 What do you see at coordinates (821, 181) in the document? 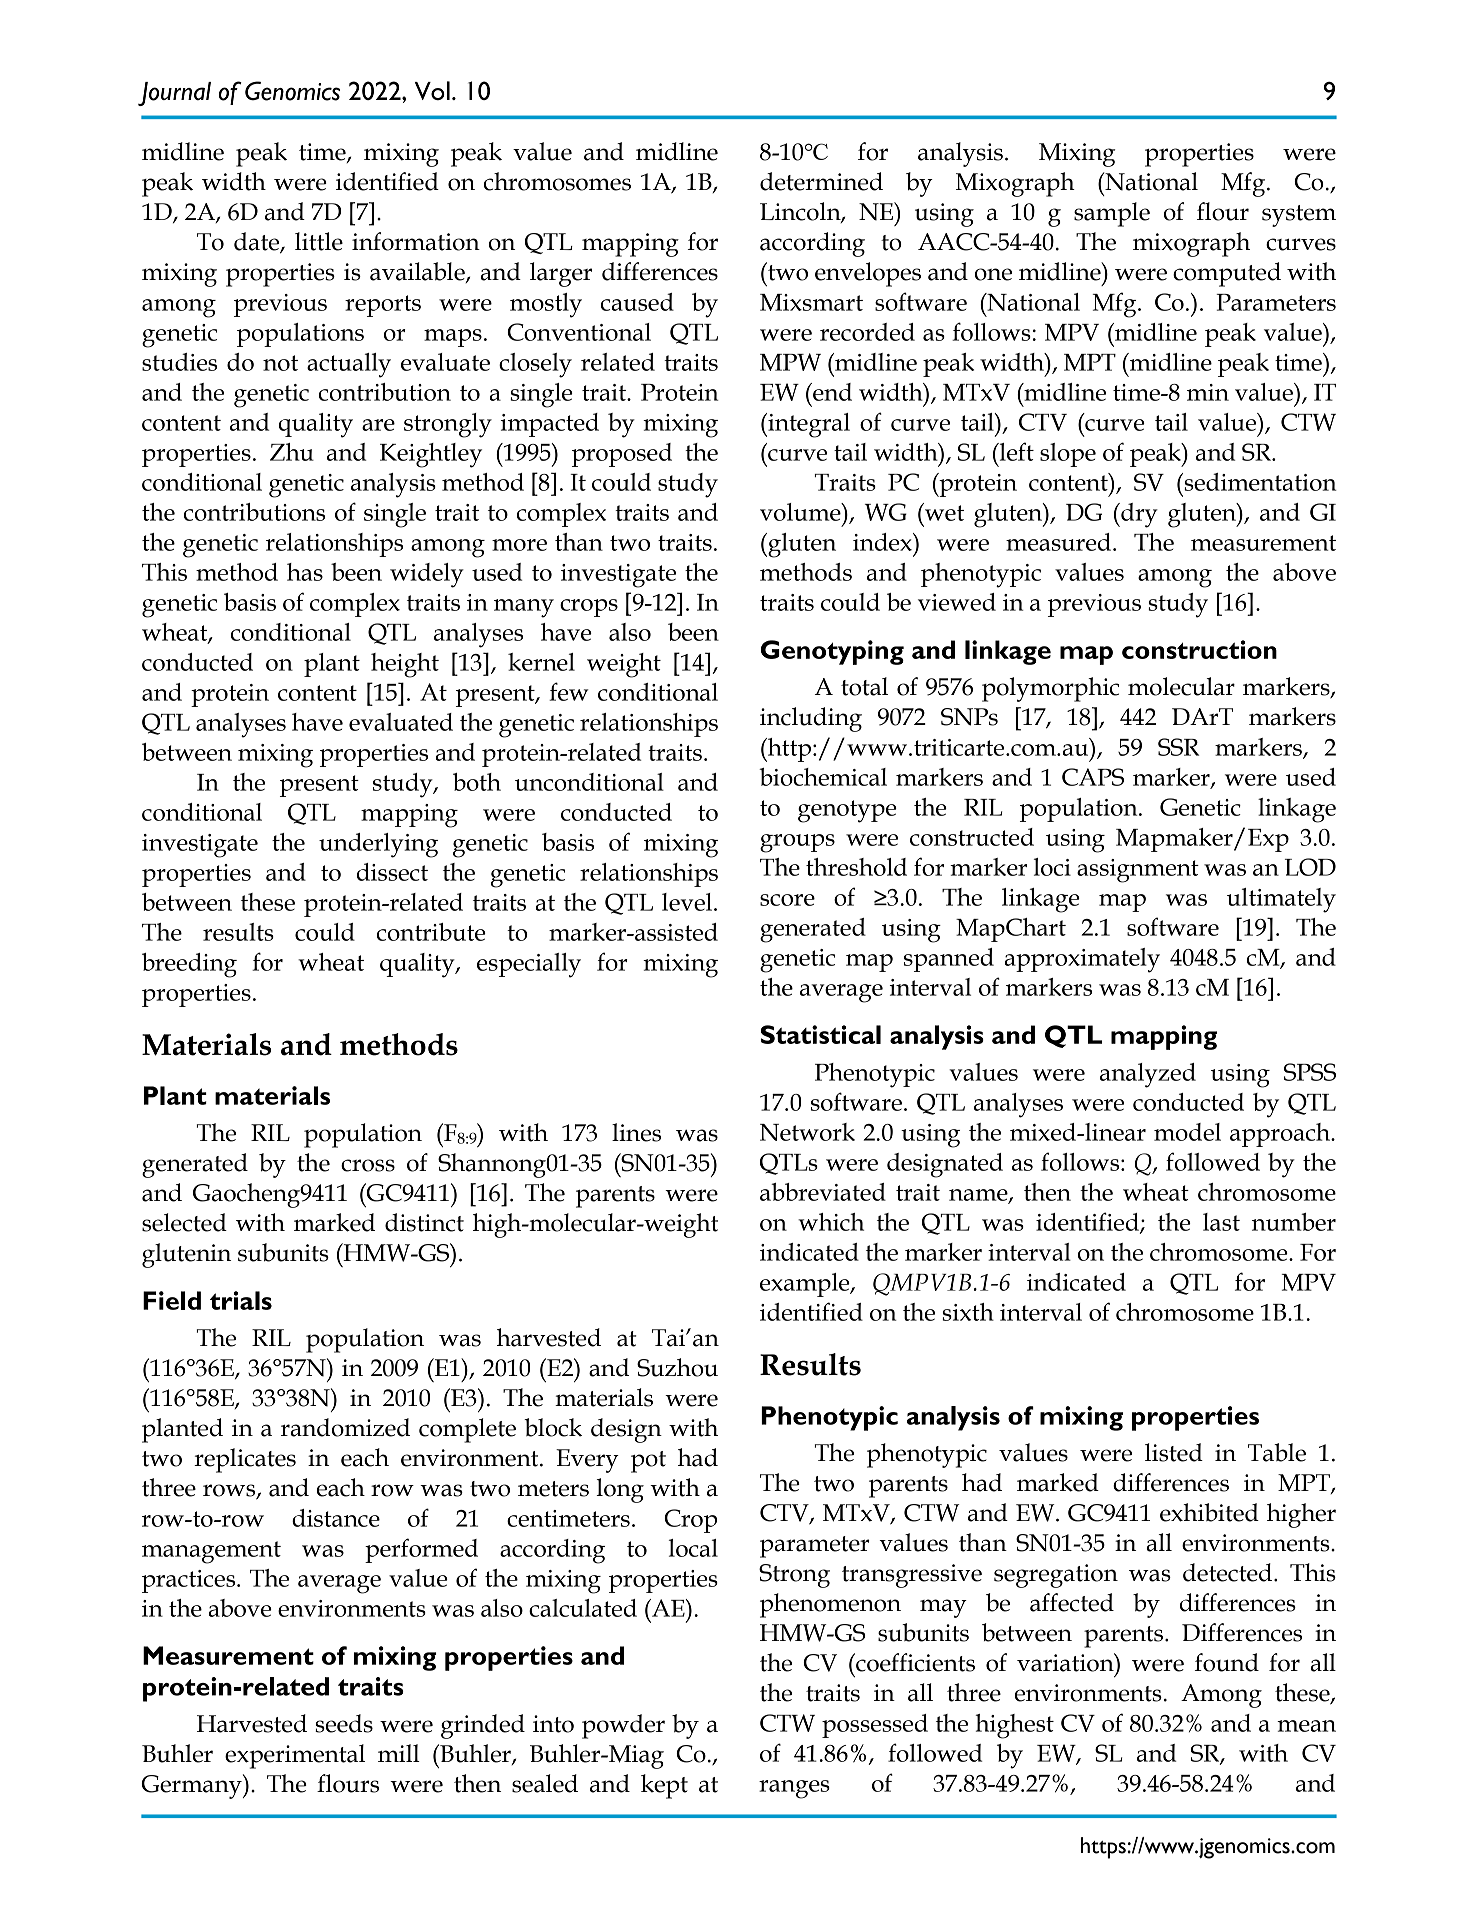
I see `determined` at bounding box center [821, 181].
